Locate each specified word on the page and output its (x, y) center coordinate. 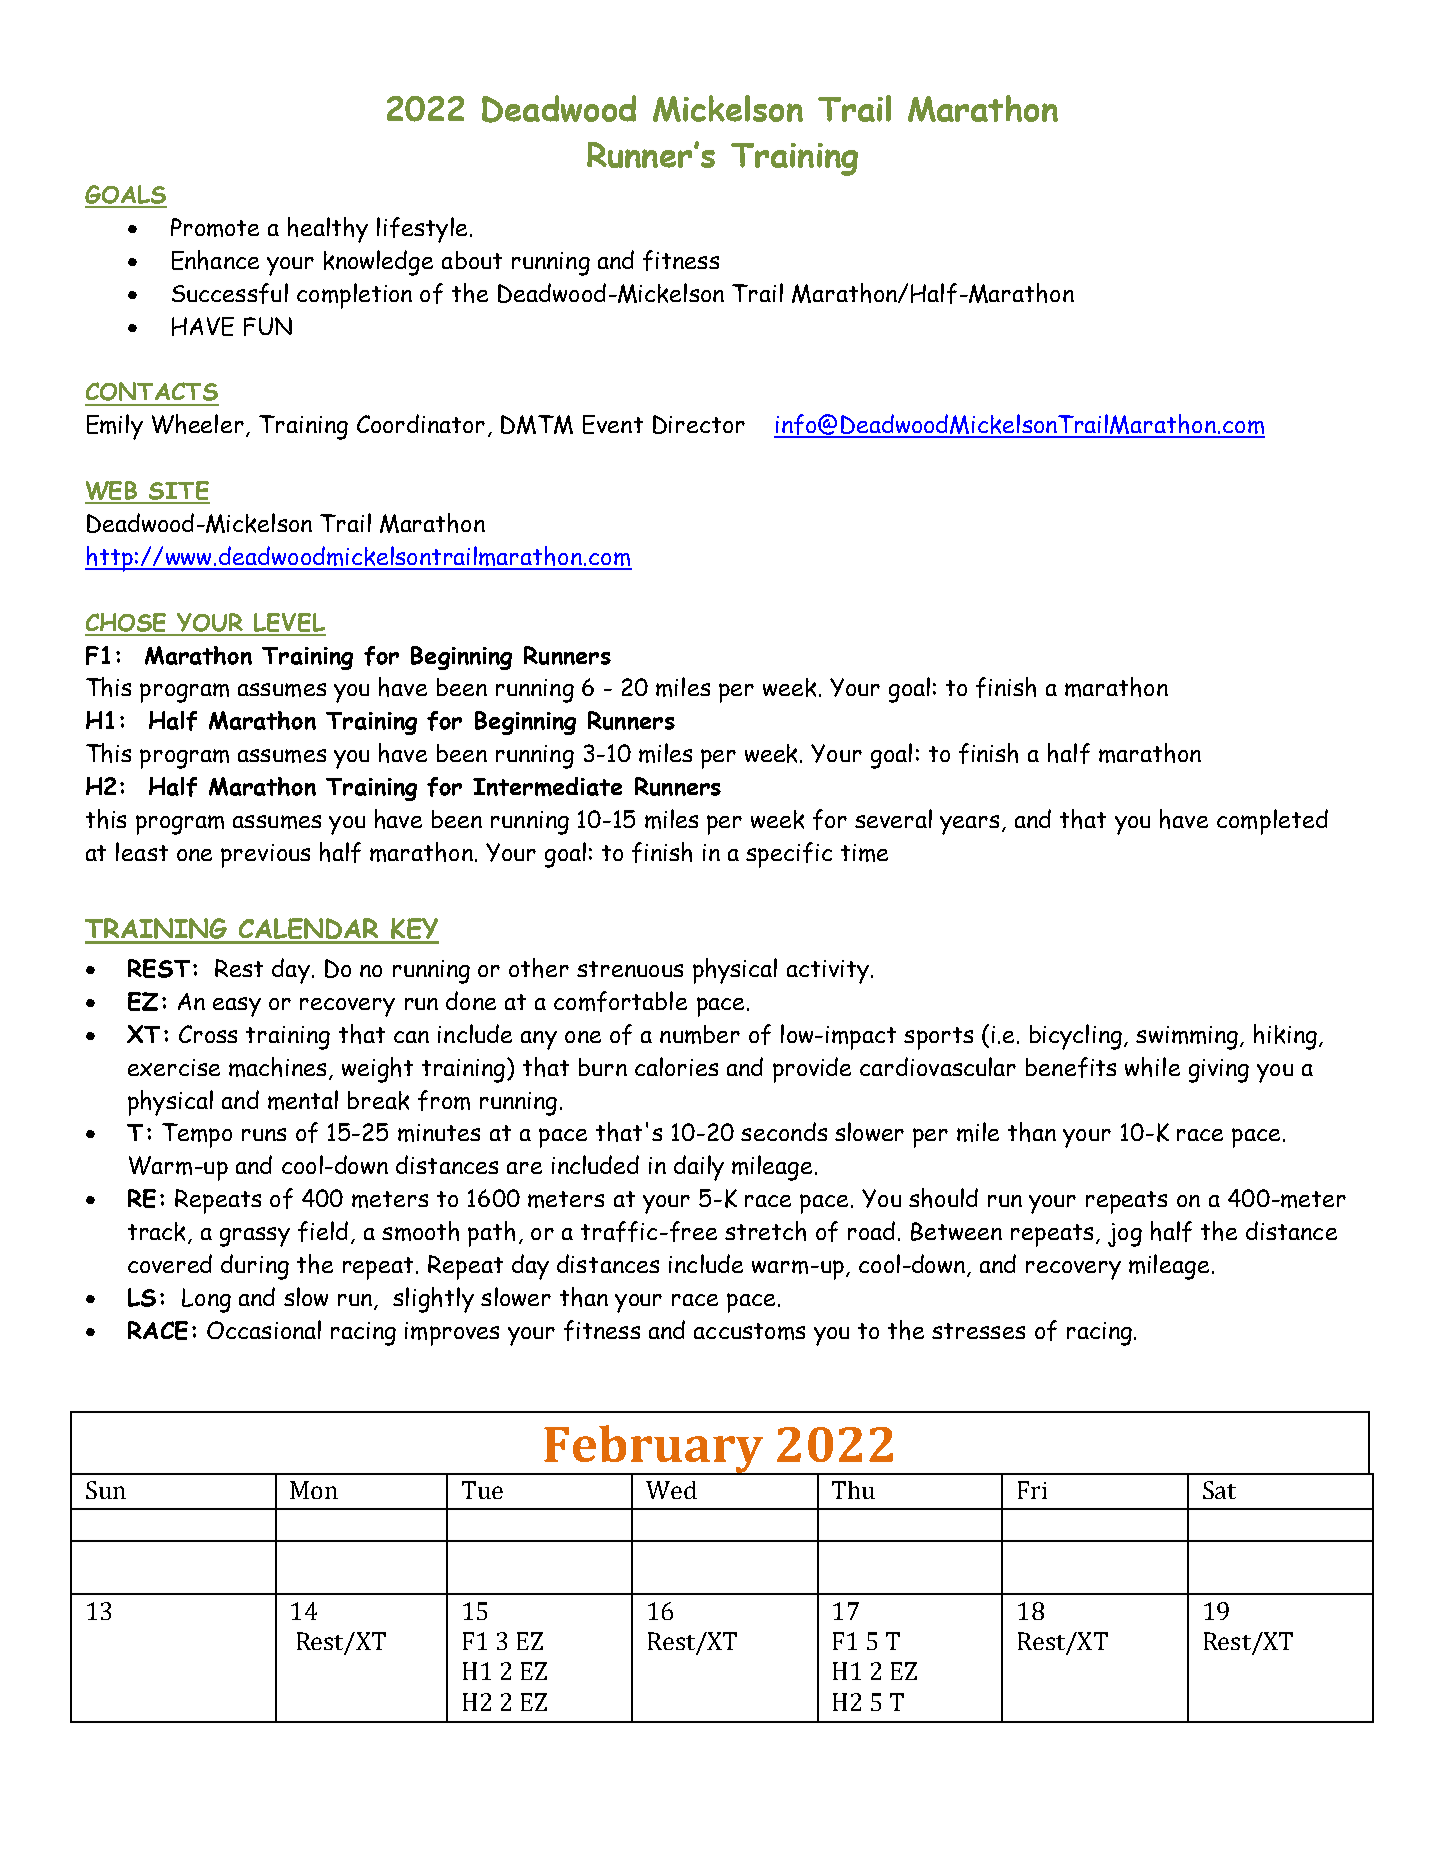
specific (789, 855)
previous (265, 856)
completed (1272, 822)
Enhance (215, 260)
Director (699, 424)
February (654, 1450)
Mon (314, 1490)
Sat (1219, 1490)
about (472, 260)
